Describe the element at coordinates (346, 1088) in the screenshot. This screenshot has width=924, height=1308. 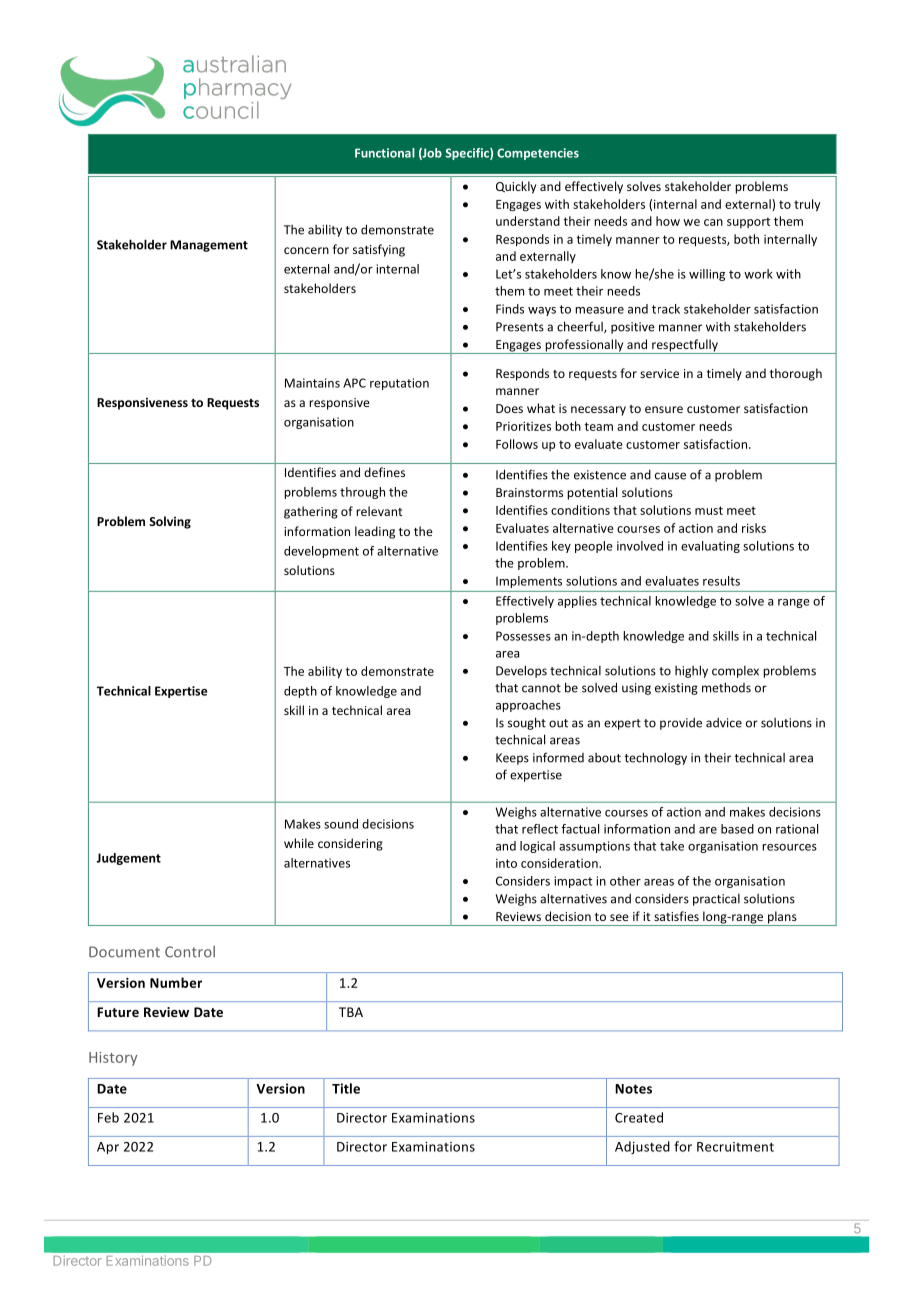
I see `Title` at that location.
